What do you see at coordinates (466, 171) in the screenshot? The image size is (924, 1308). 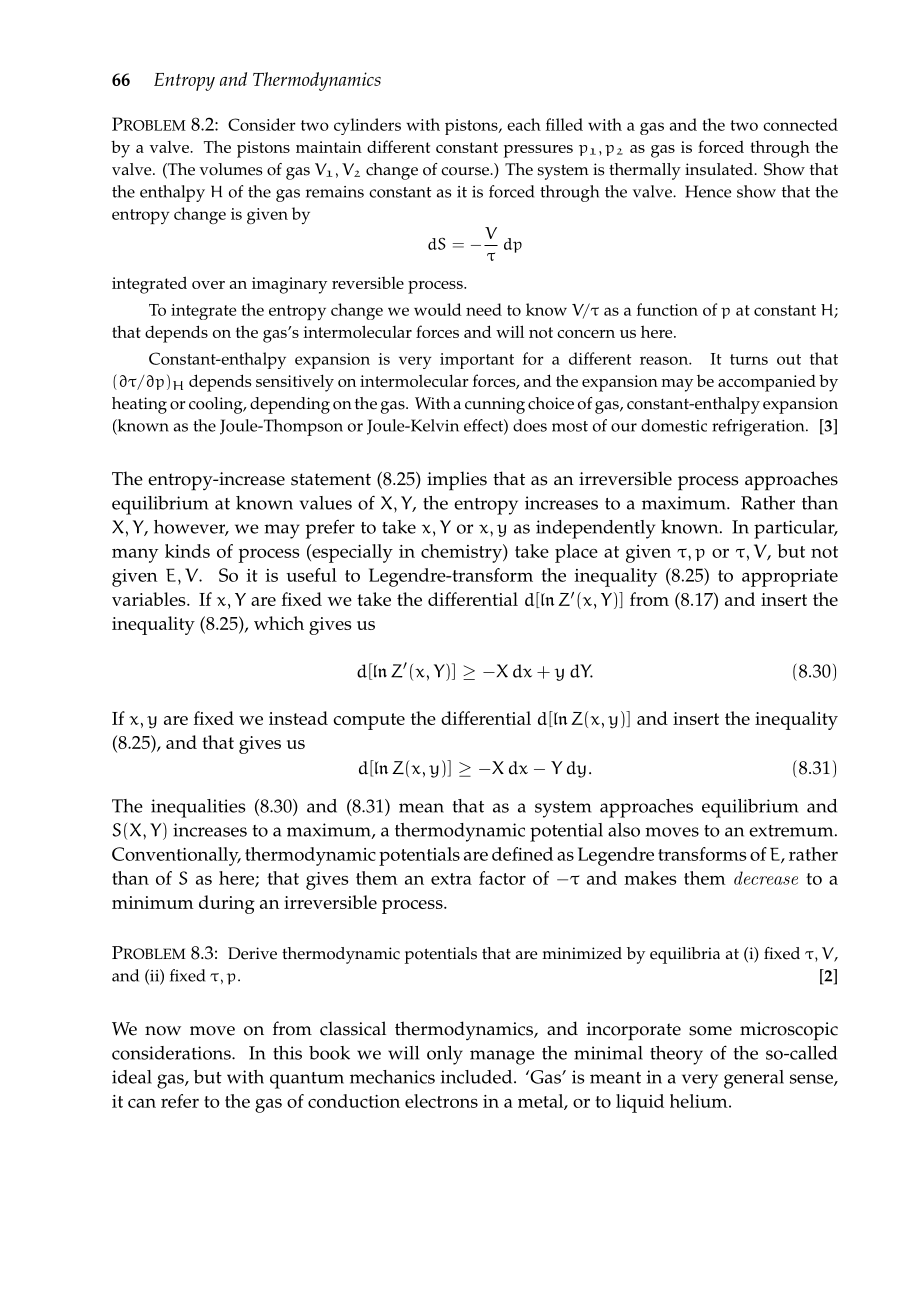 I see `course` at bounding box center [466, 171].
